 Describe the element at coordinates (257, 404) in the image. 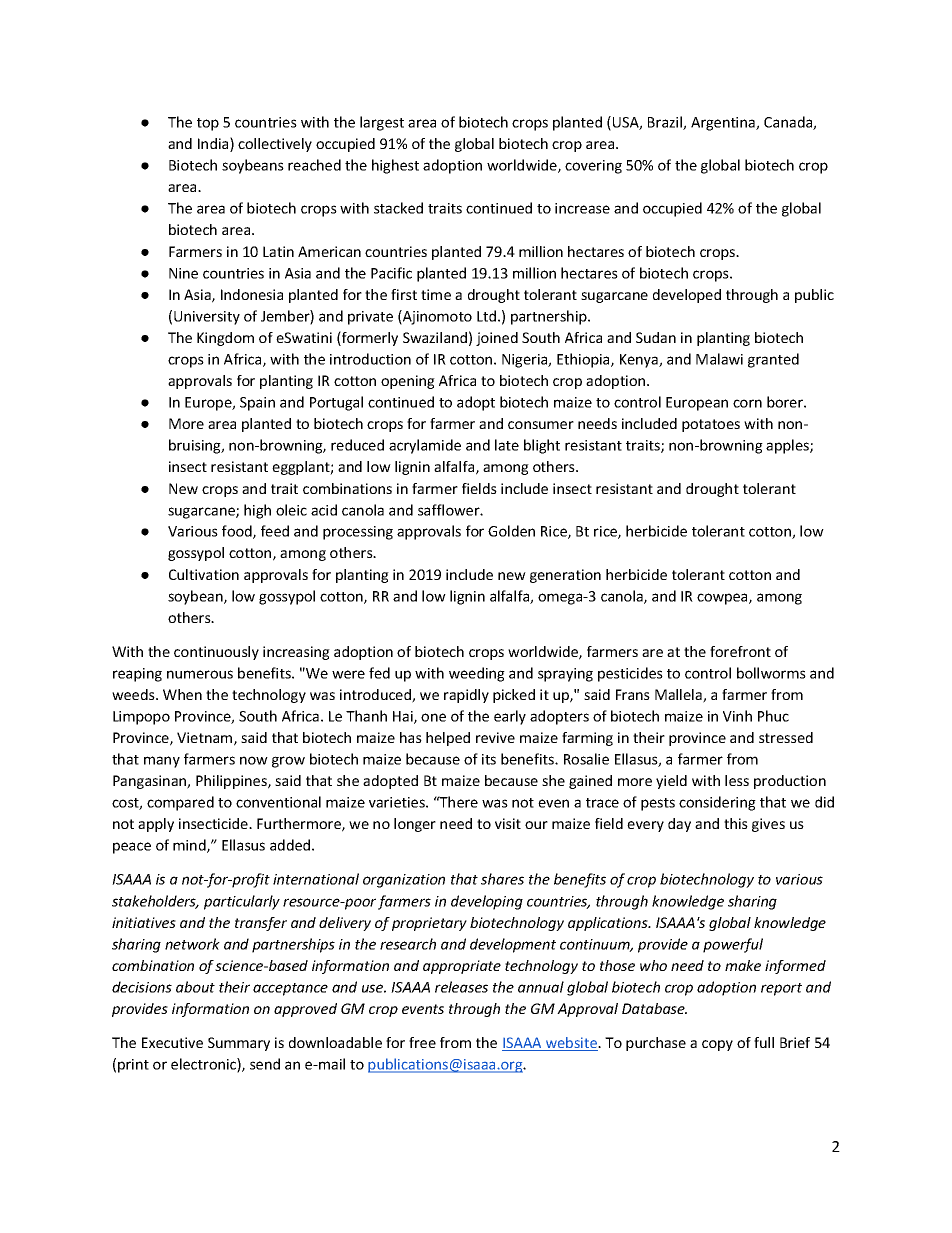

I see `Spain` at that location.
